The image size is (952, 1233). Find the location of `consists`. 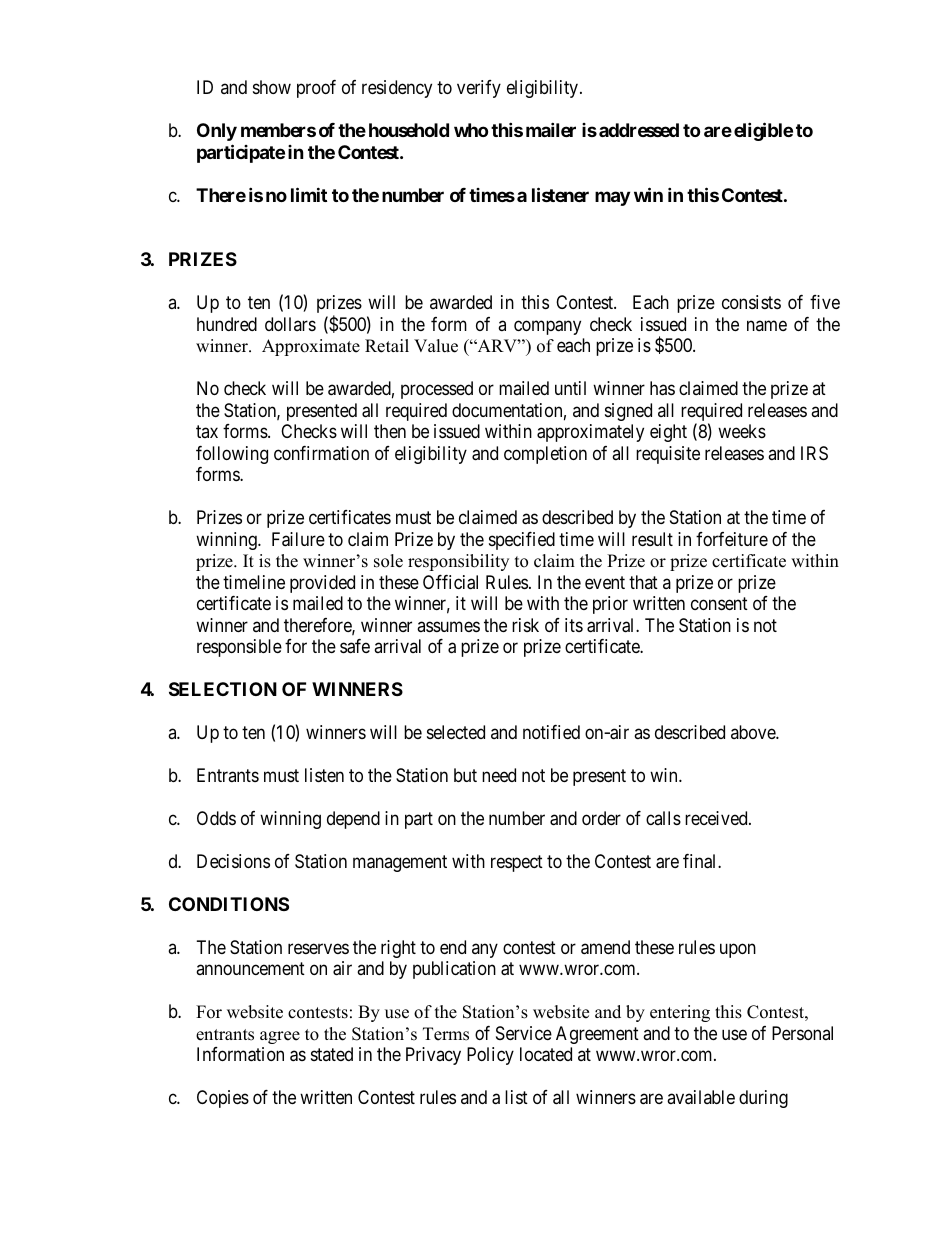

consists is located at coordinates (751, 302).
